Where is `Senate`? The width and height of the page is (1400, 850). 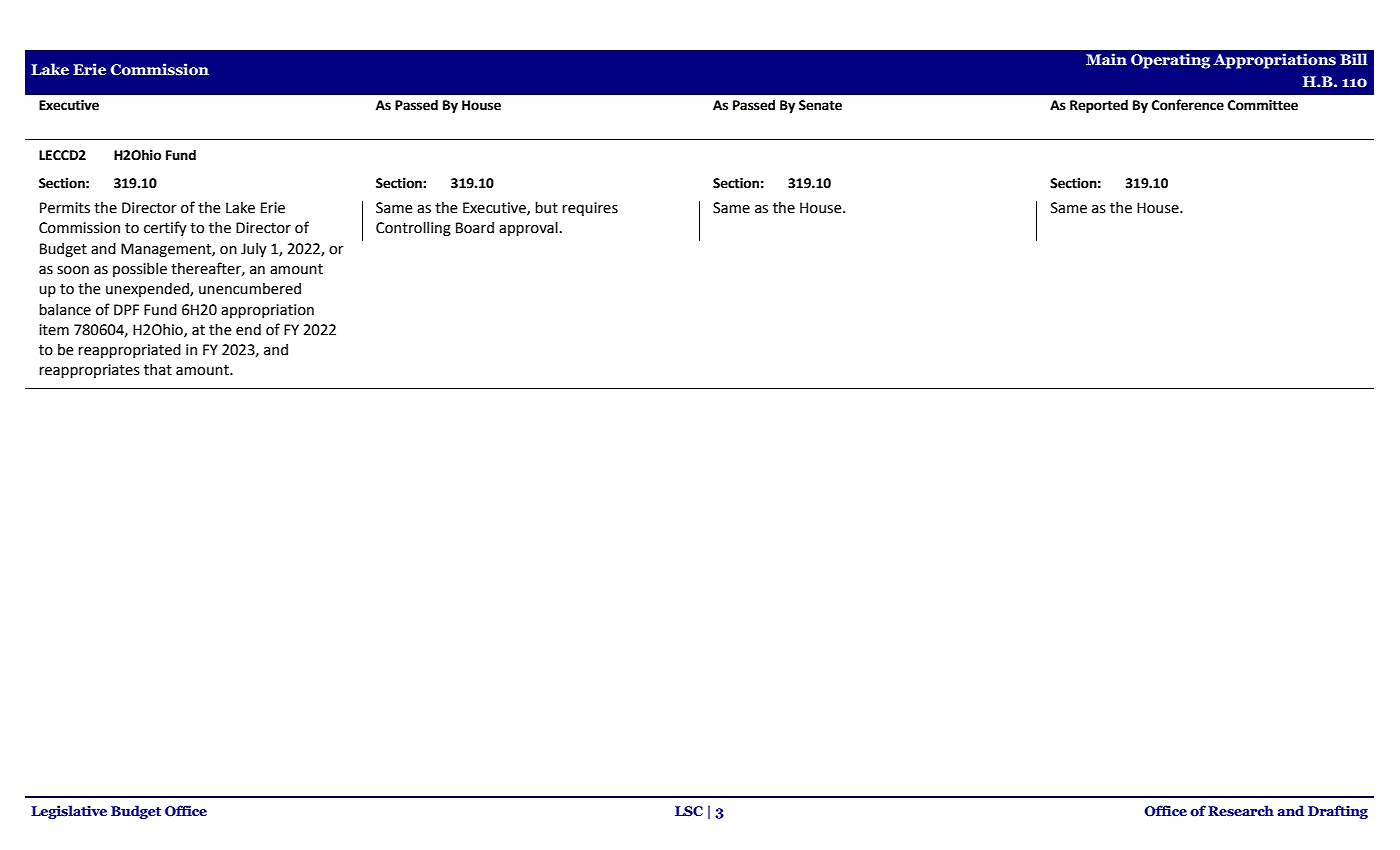
Senate is located at coordinates (820, 105).
